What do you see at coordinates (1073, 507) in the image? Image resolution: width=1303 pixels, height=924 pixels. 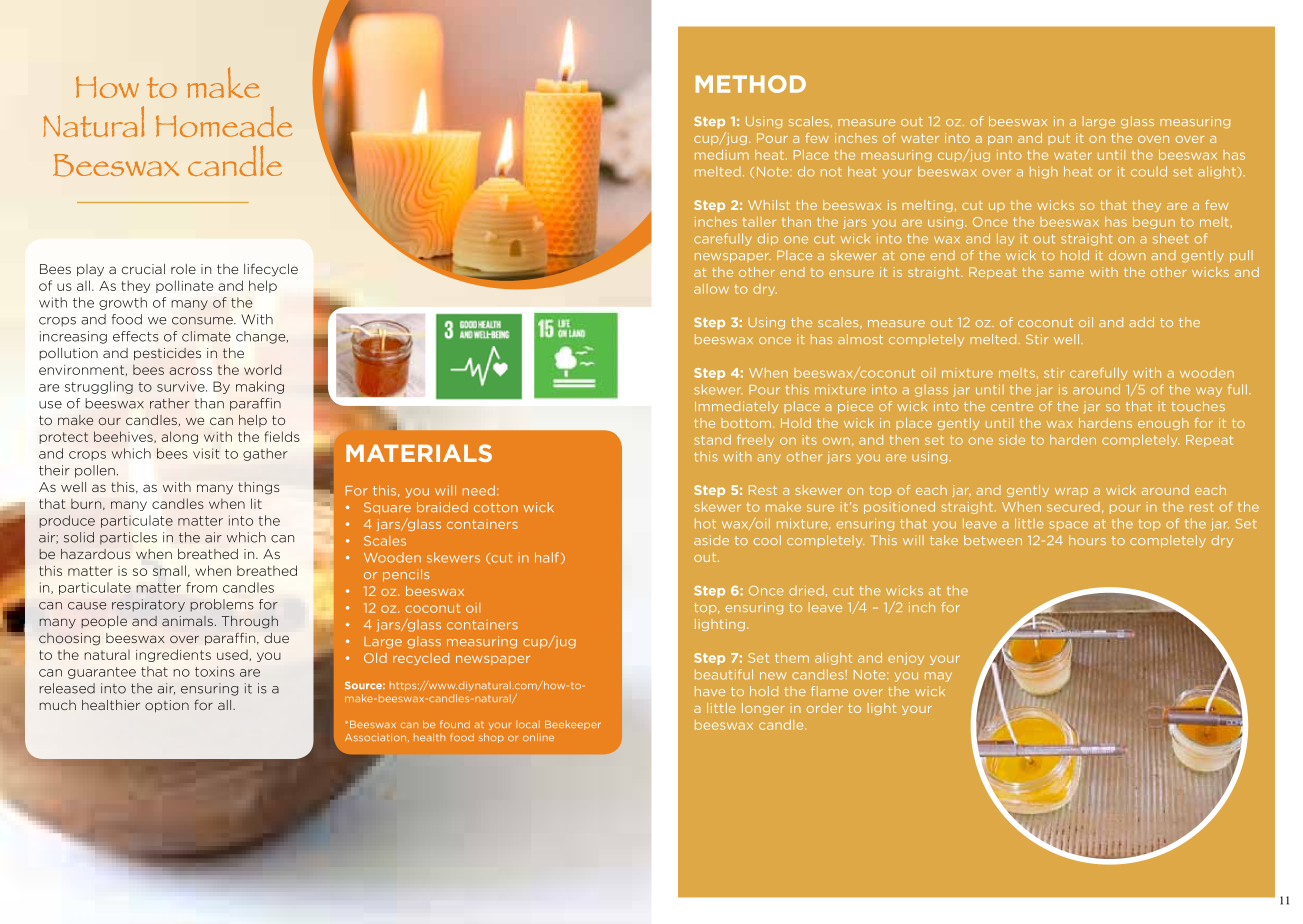 I see `secured` at bounding box center [1073, 507].
